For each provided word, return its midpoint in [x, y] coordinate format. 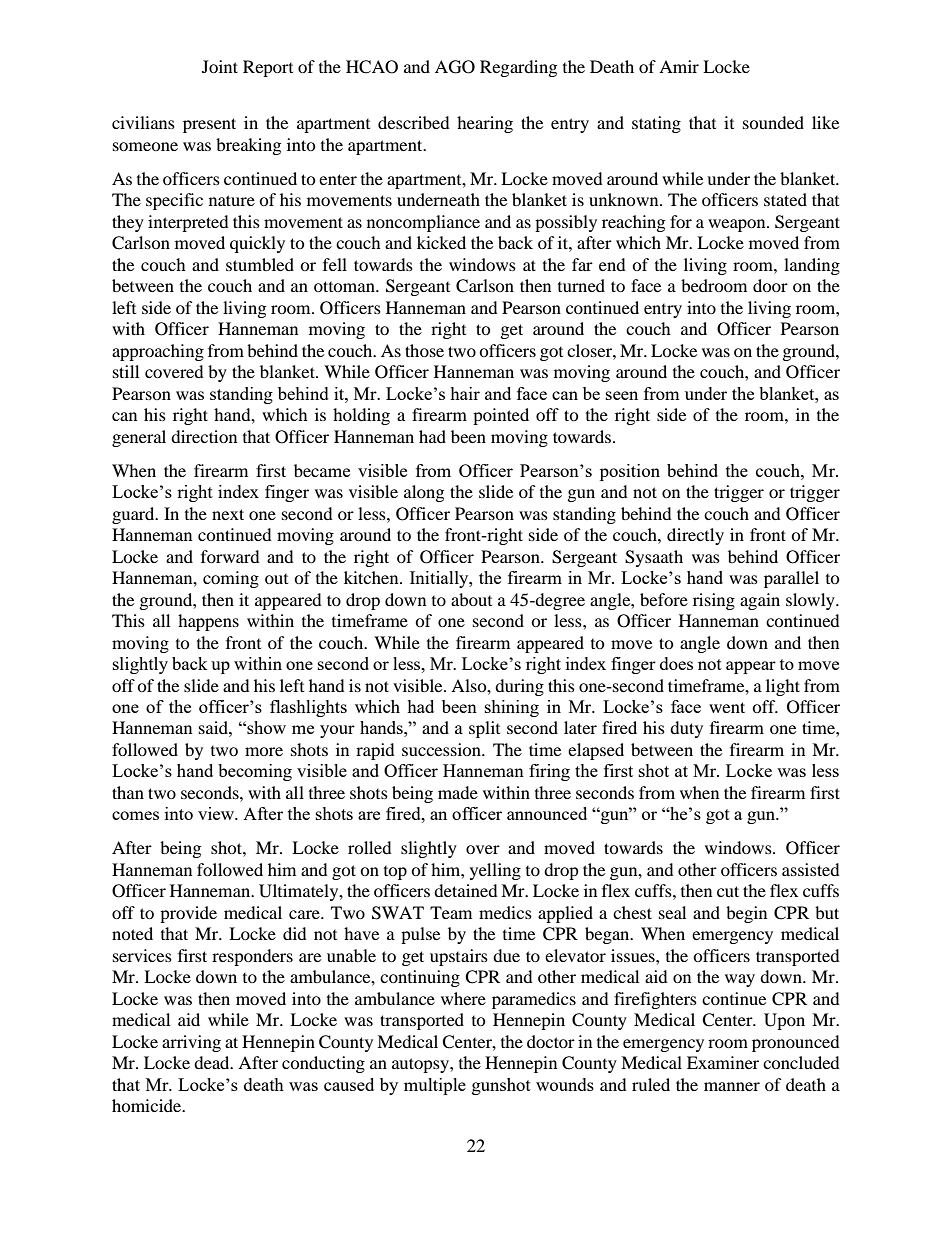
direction [204, 436]
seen [622, 395]
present [209, 125]
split [484, 729]
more [264, 751]
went [727, 707]
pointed [501, 416]
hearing [485, 124]
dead [213, 1062]
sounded [773, 122]
